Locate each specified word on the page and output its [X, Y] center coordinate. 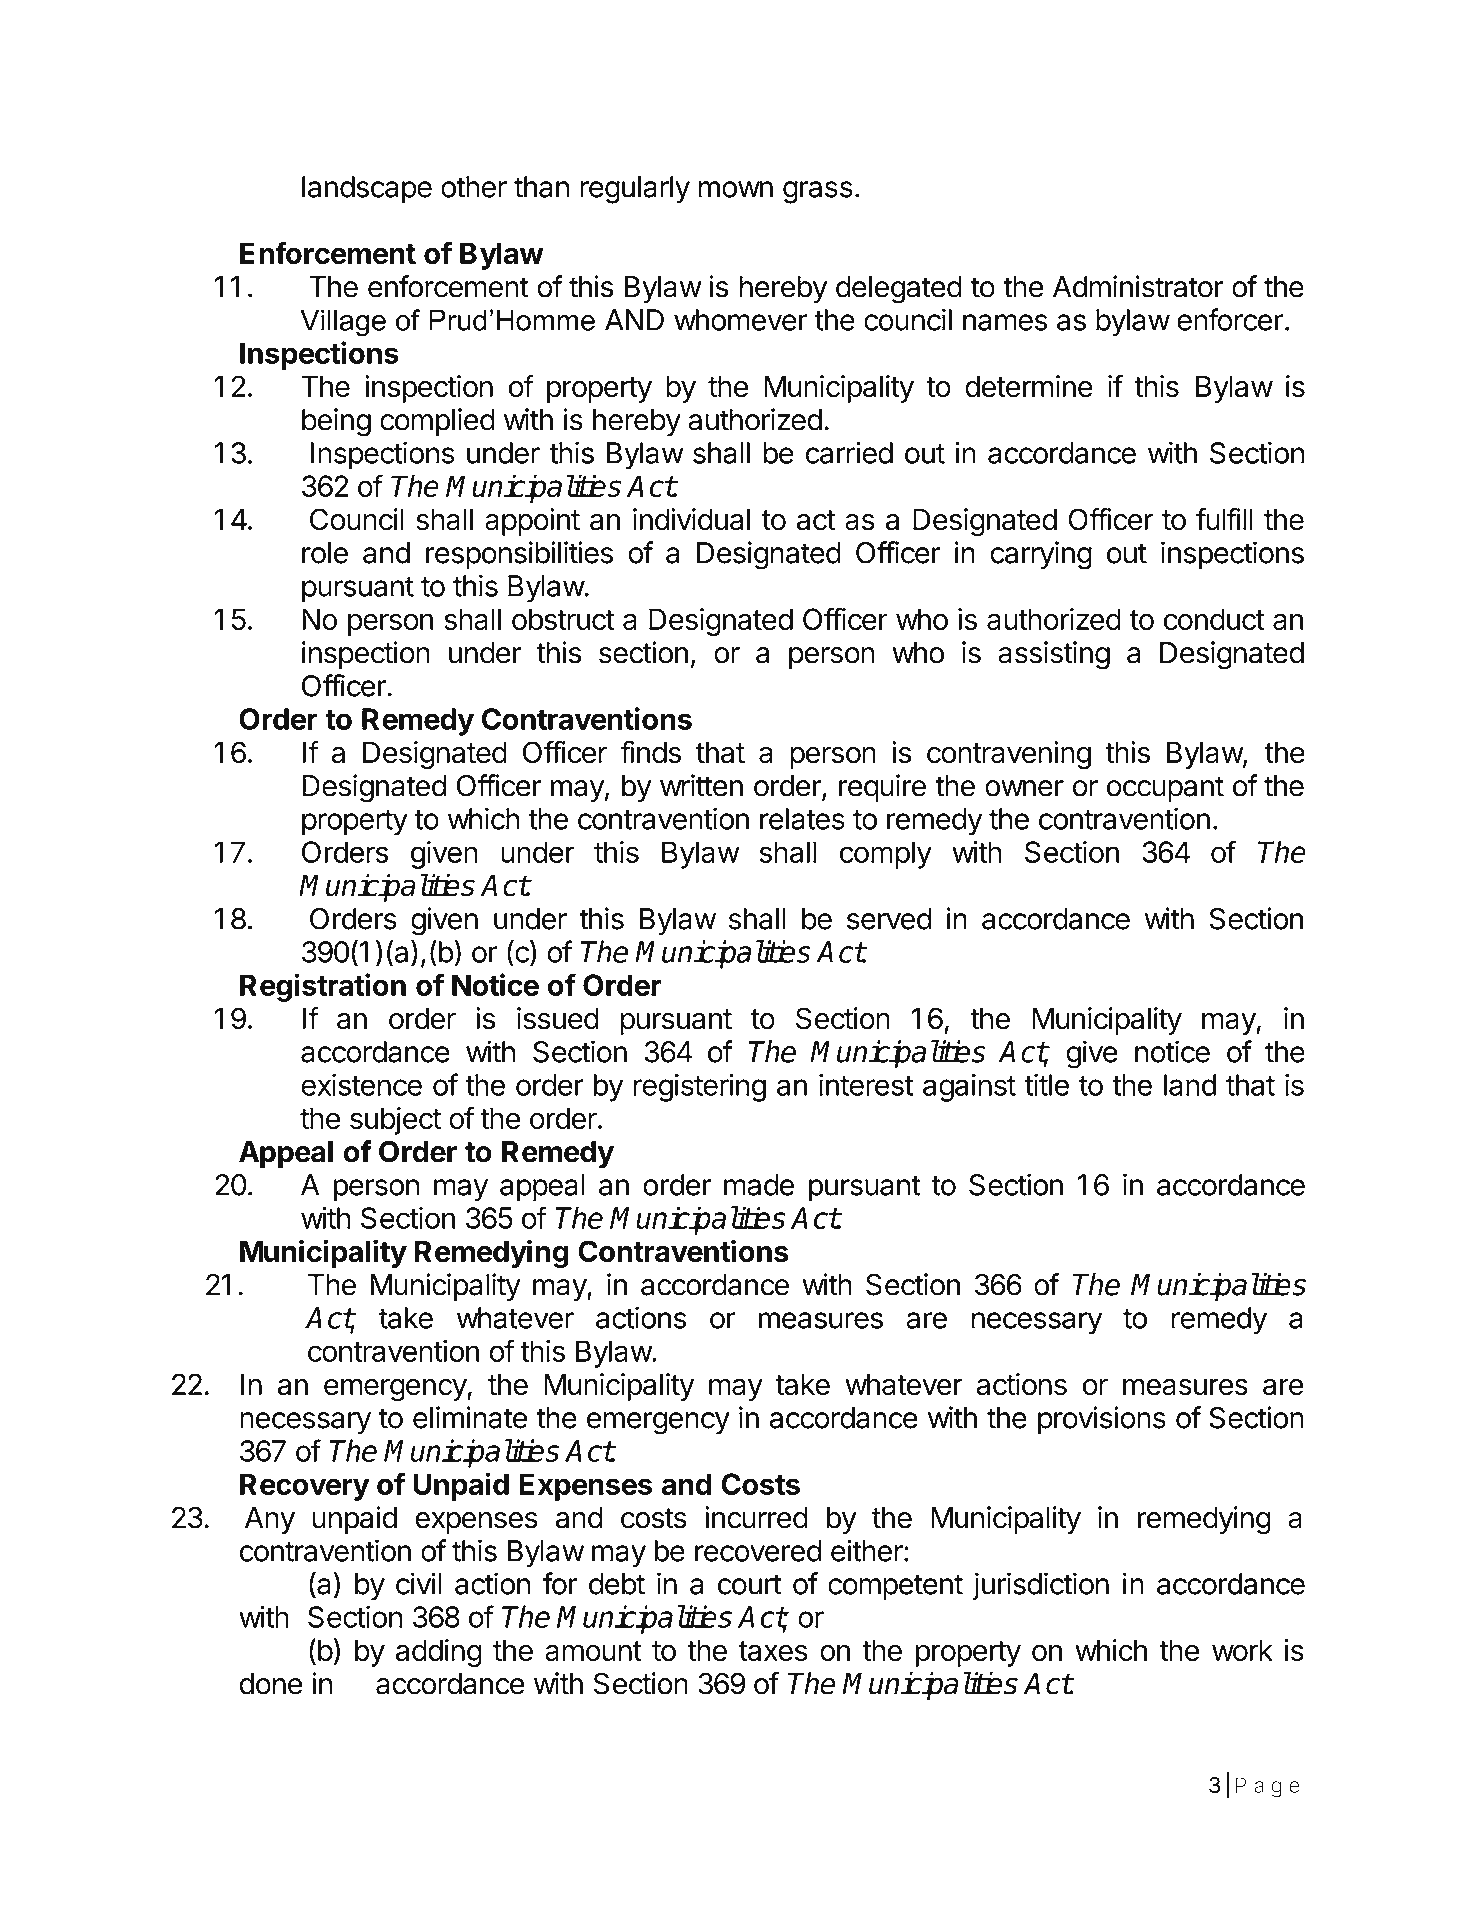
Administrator [1138, 286]
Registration [323, 987]
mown [736, 189]
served [889, 919]
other [474, 187]
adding [439, 1653]
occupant [1165, 789]
